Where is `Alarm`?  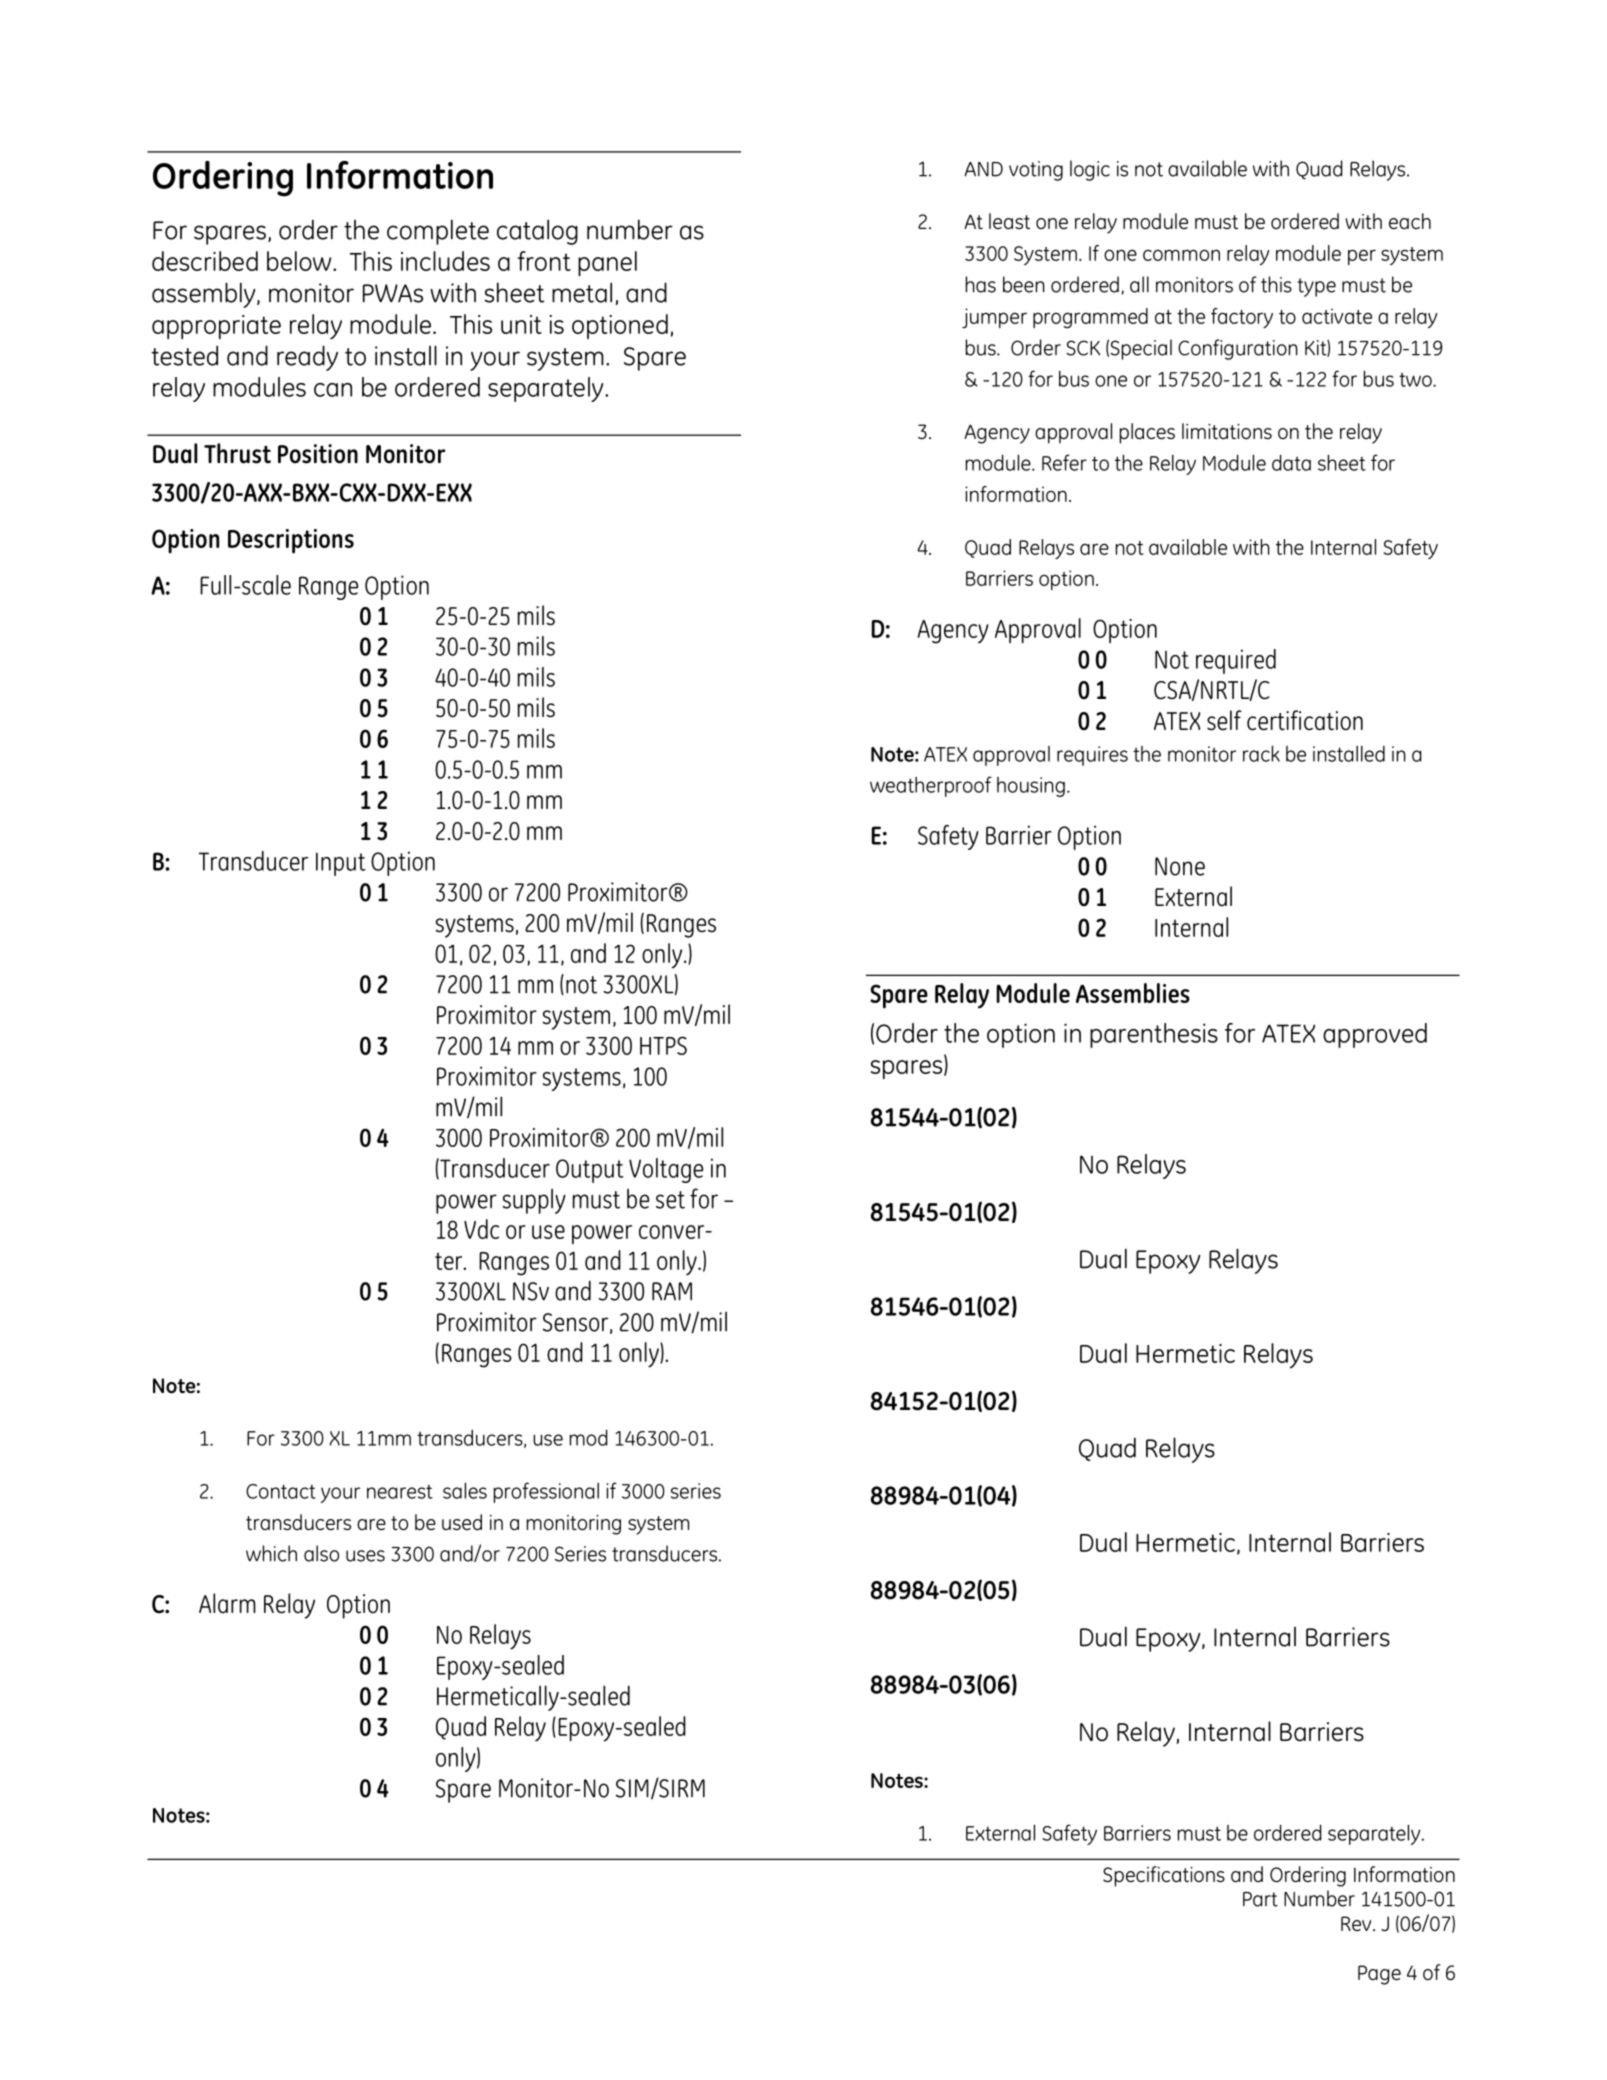
Alarm is located at coordinates (227, 1603).
